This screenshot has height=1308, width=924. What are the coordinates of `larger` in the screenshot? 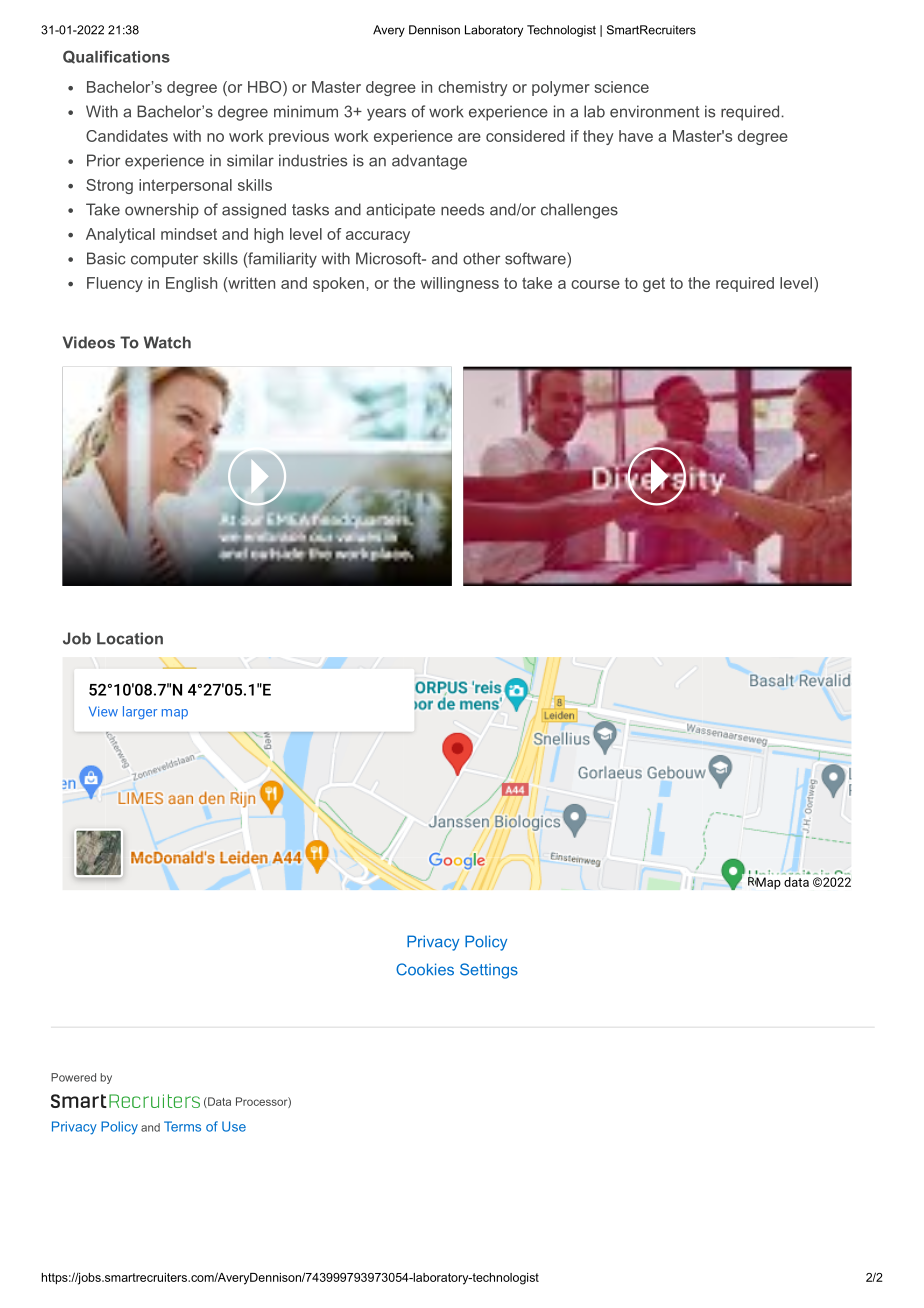 It's located at (140, 712).
